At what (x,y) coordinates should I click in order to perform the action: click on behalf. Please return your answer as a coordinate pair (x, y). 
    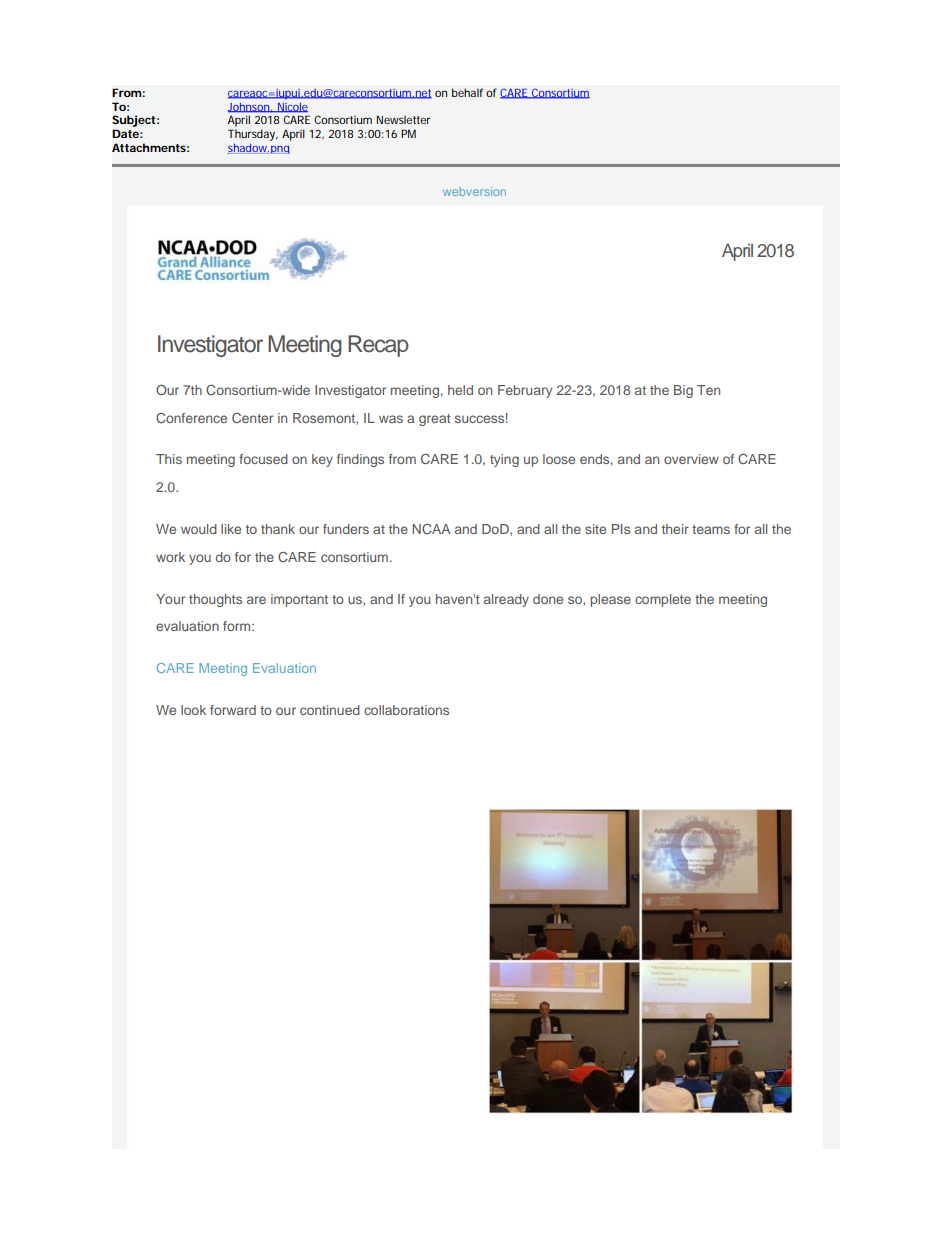
    Looking at the image, I should click on (467, 92).
